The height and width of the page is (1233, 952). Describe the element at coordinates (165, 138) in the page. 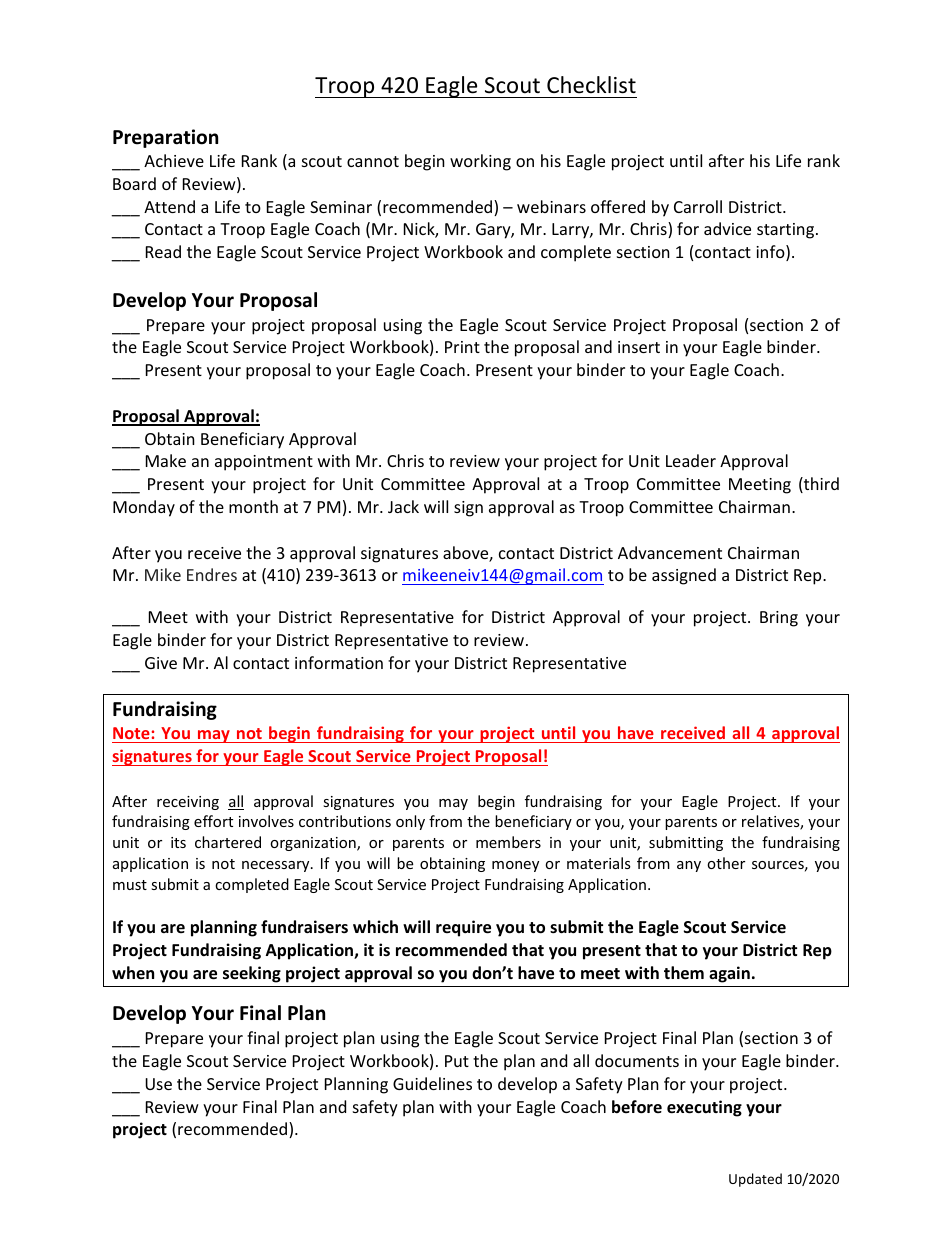

I see `Preparation` at that location.
